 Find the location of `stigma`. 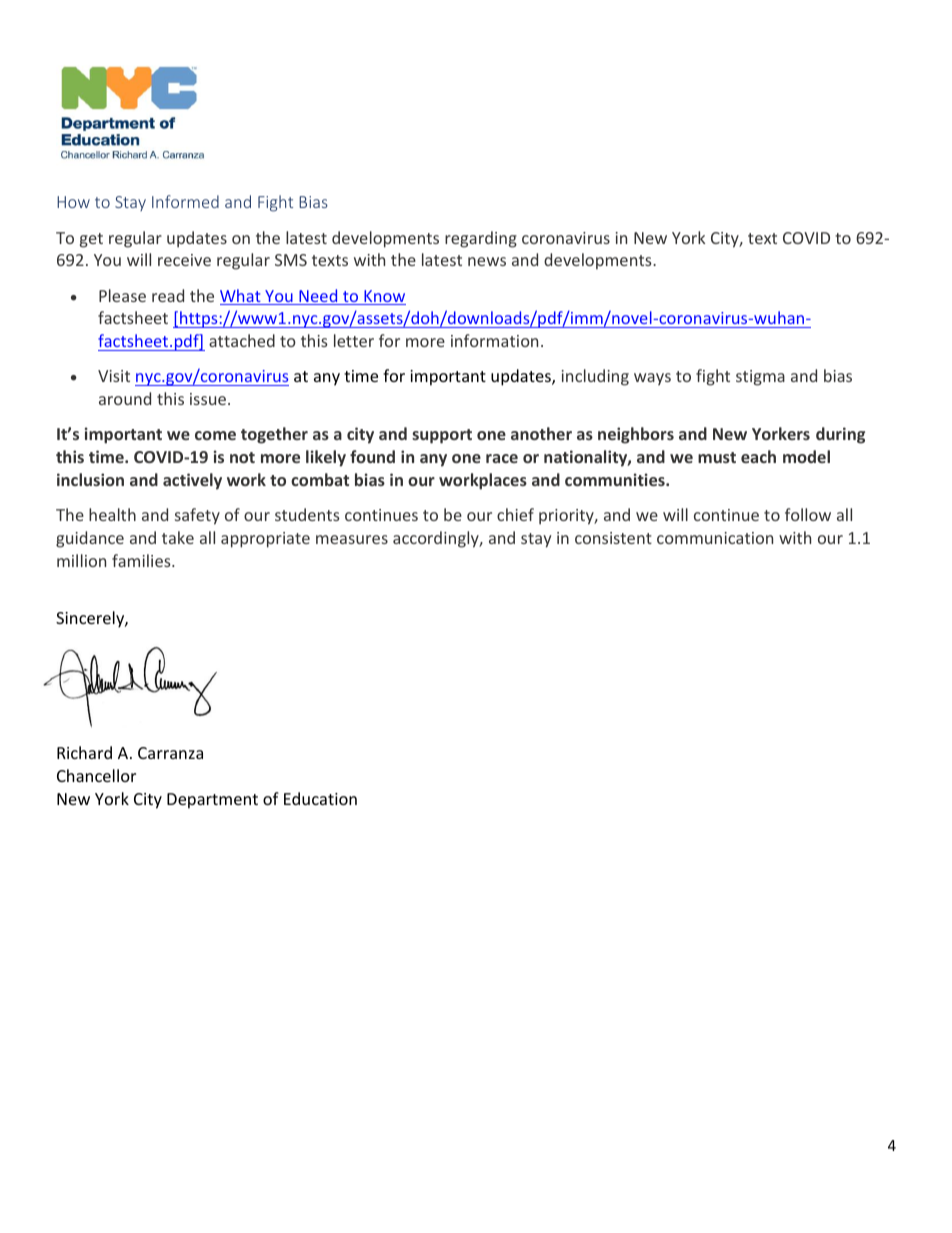

stigma is located at coordinates (760, 378).
